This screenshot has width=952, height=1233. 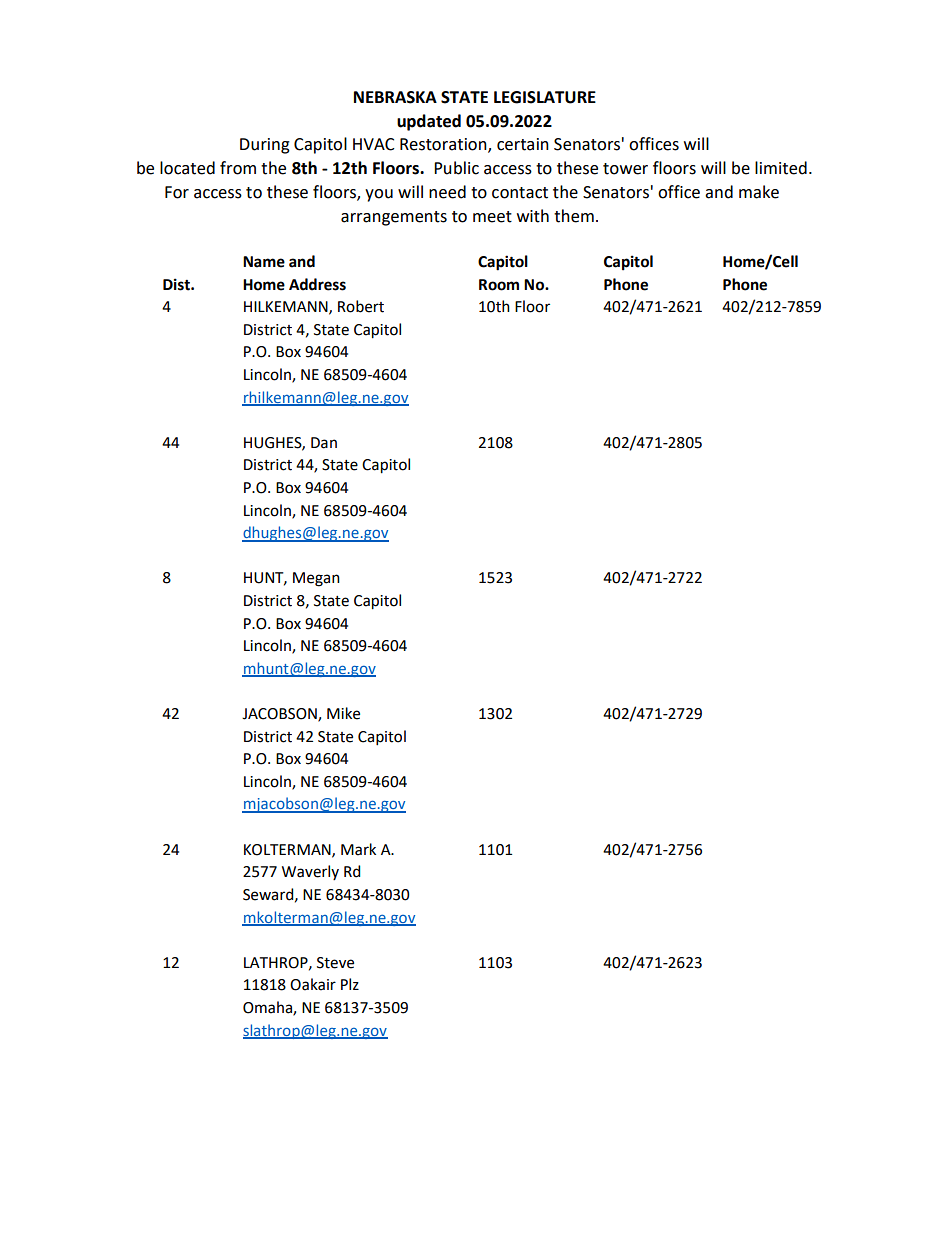 What do you see at coordinates (265, 146) in the screenshot?
I see `During` at bounding box center [265, 146].
